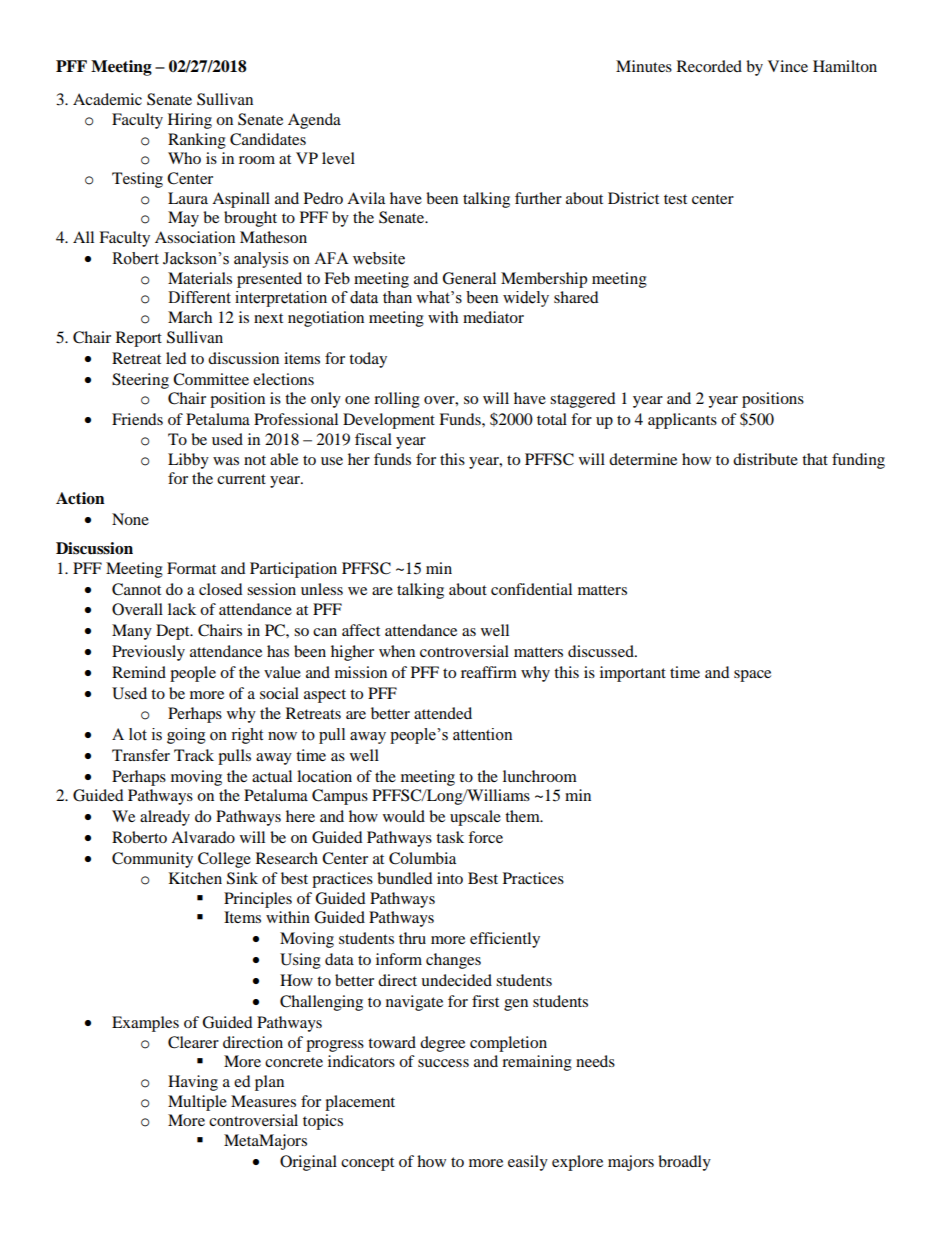 Image resolution: width=952 pixels, height=1233 pixels. What do you see at coordinates (165, 818) in the screenshot?
I see `already` at bounding box center [165, 818].
